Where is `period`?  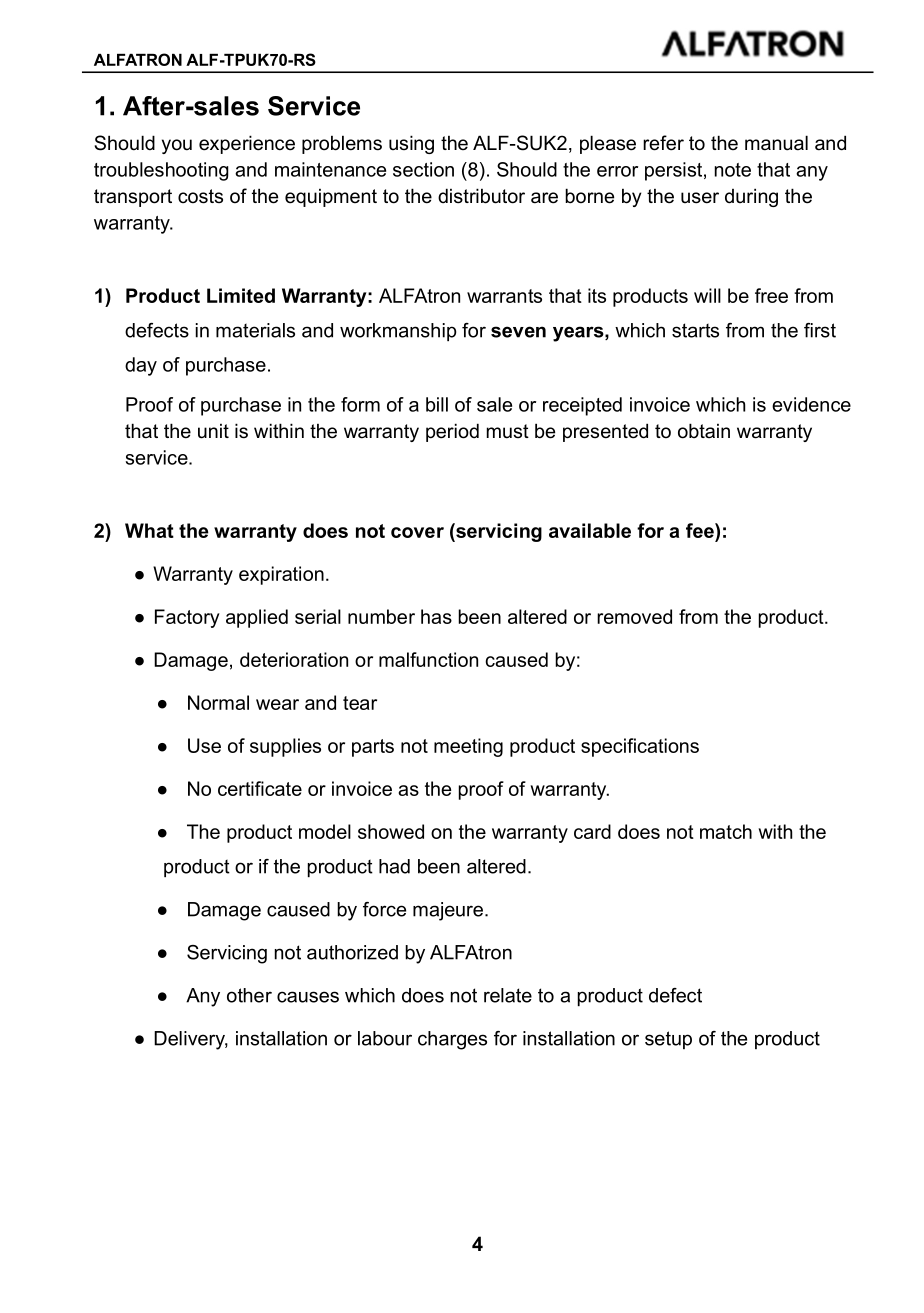
period is located at coordinates (452, 432).
